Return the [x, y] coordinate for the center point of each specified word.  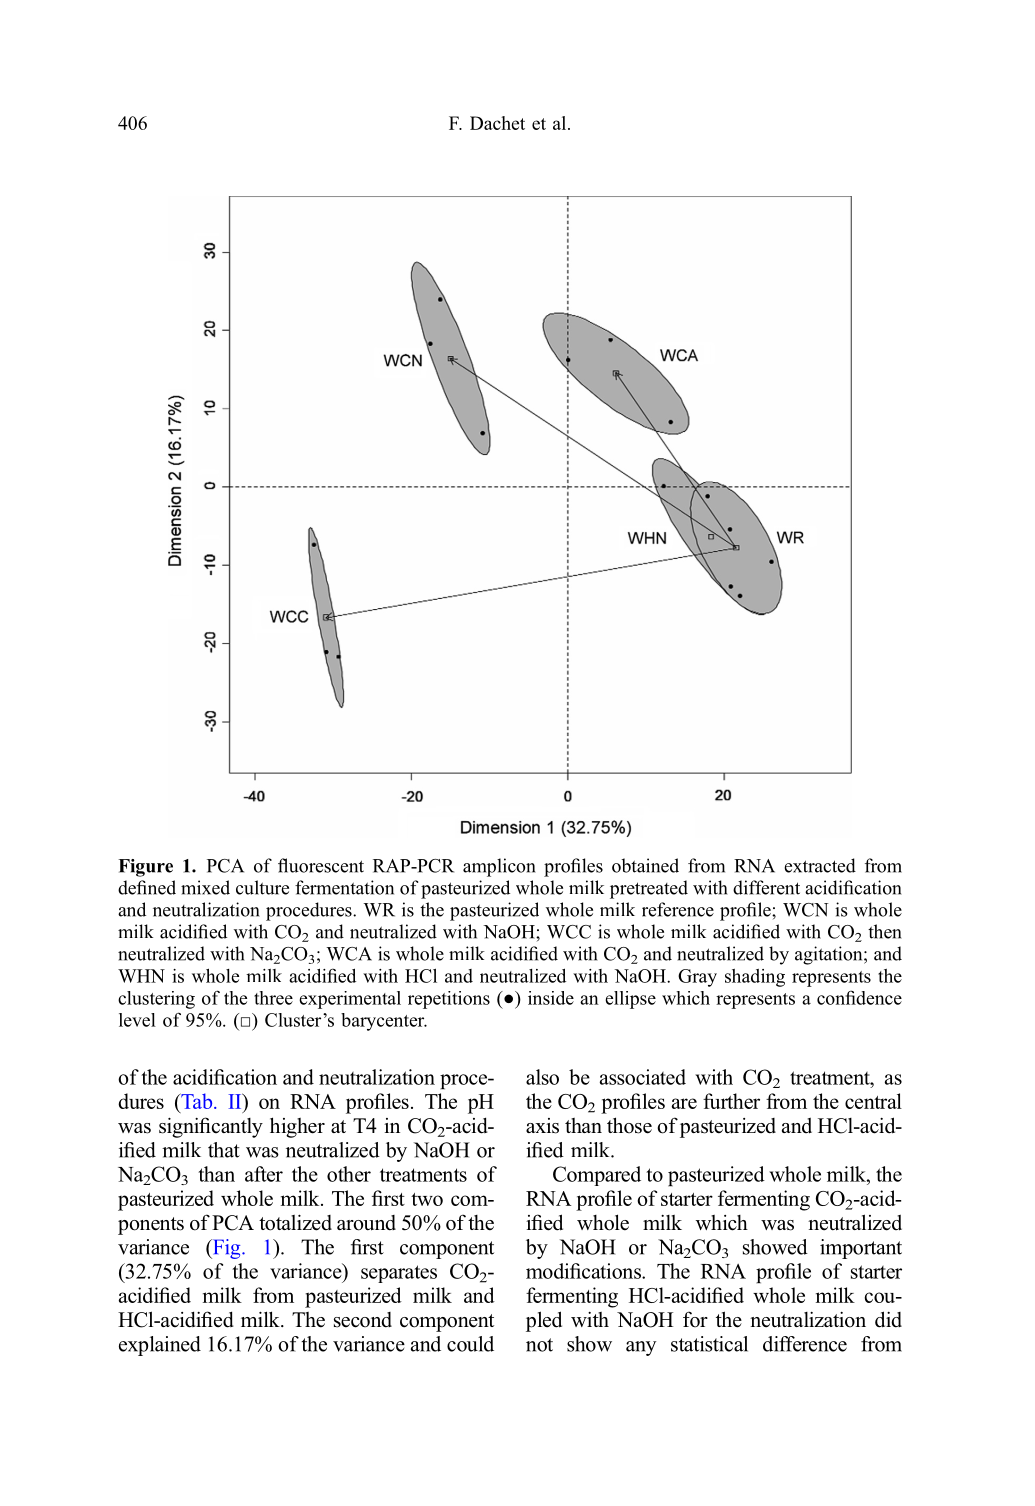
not [539, 1345]
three [273, 998]
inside [551, 998]
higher [297, 1127]
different [766, 887]
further [731, 1101]
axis [542, 1126]
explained [160, 1346]
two [427, 1199]
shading [755, 978]
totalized [295, 1223]
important [861, 1249]
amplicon [499, 867]
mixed [205, 887]
